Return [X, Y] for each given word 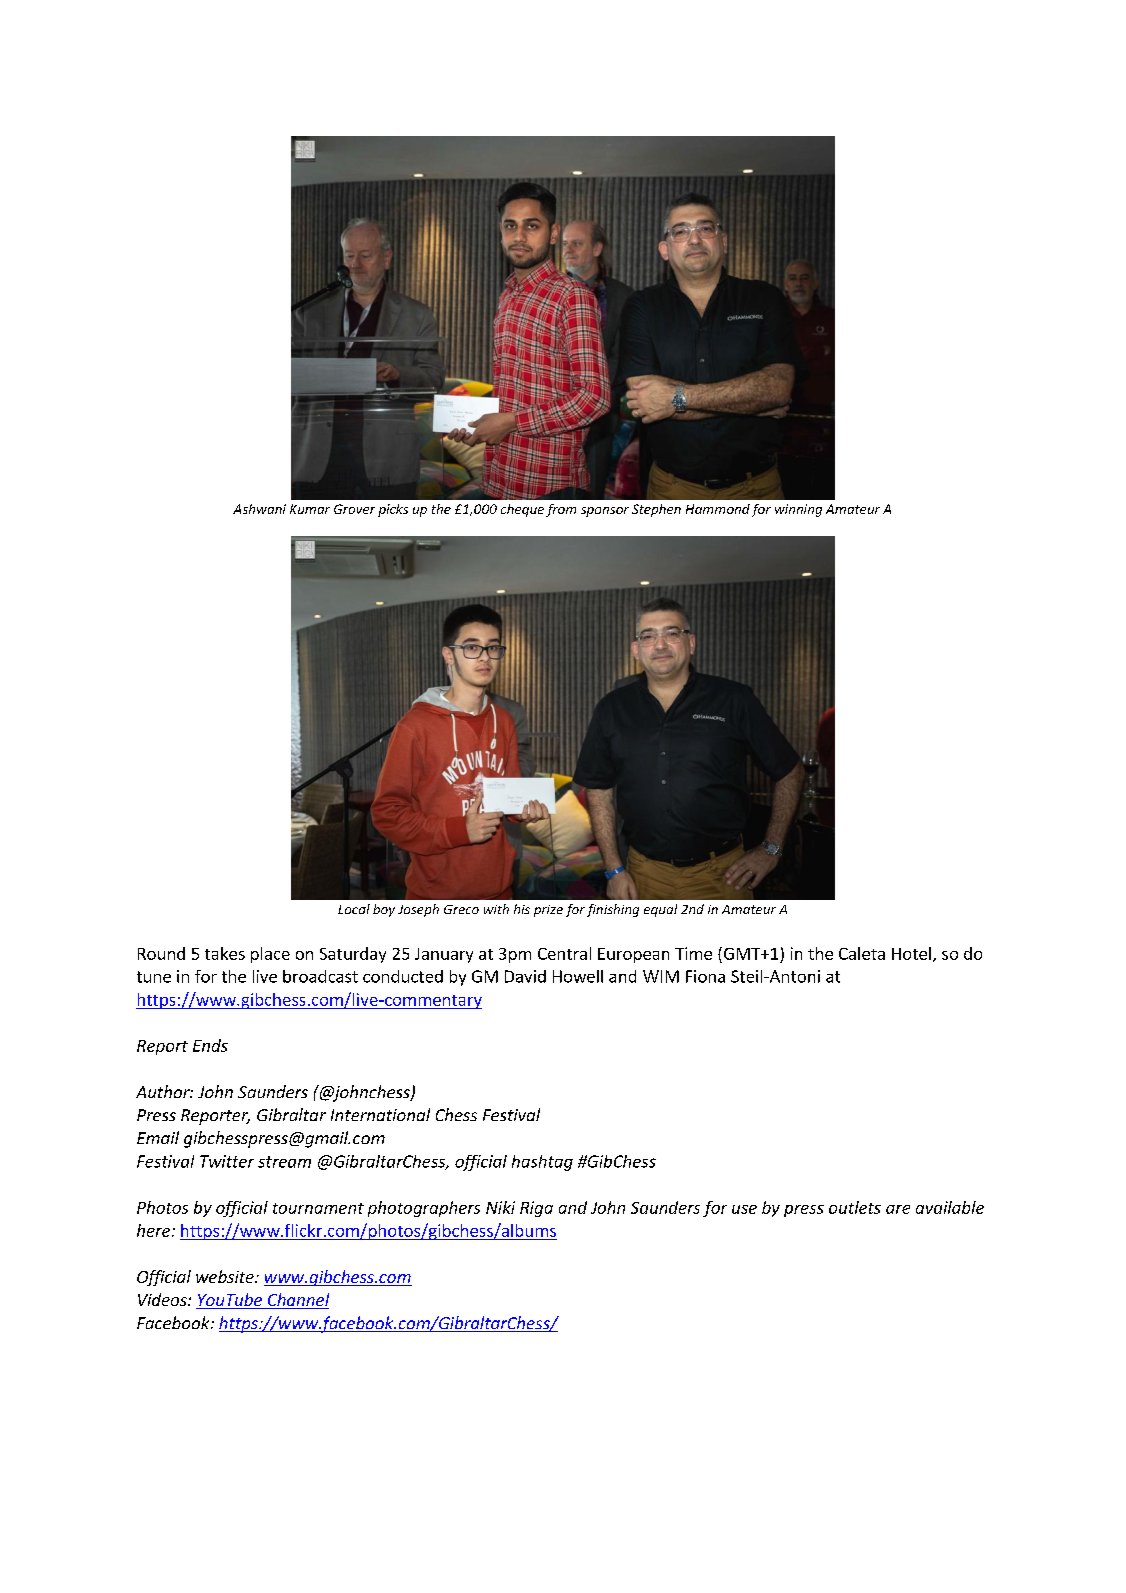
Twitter [227, 1161]
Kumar [310, 509]
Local [354, 909]
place [270, 955]
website [226, 1276]
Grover [354, 509]
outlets [855, 1207]
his [522, 909]
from [561, 510]
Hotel [911, 953]
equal [660, 910]
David [525, 976]
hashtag [542, 1163]
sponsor [605, 512]
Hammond [718, 509]
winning [798, 510]
